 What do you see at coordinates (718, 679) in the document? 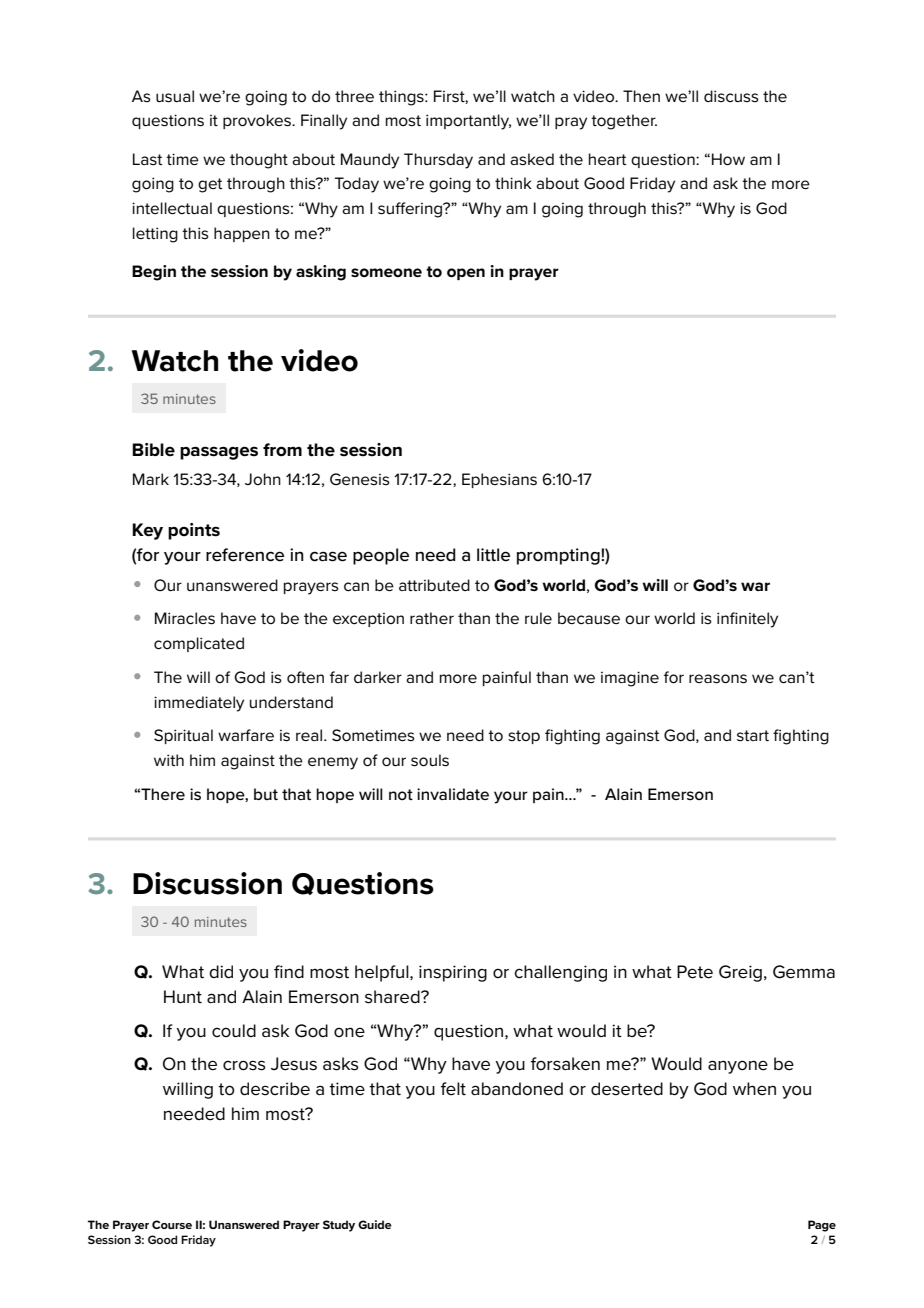
I see `reasons` at bounding box center [718, 679].
